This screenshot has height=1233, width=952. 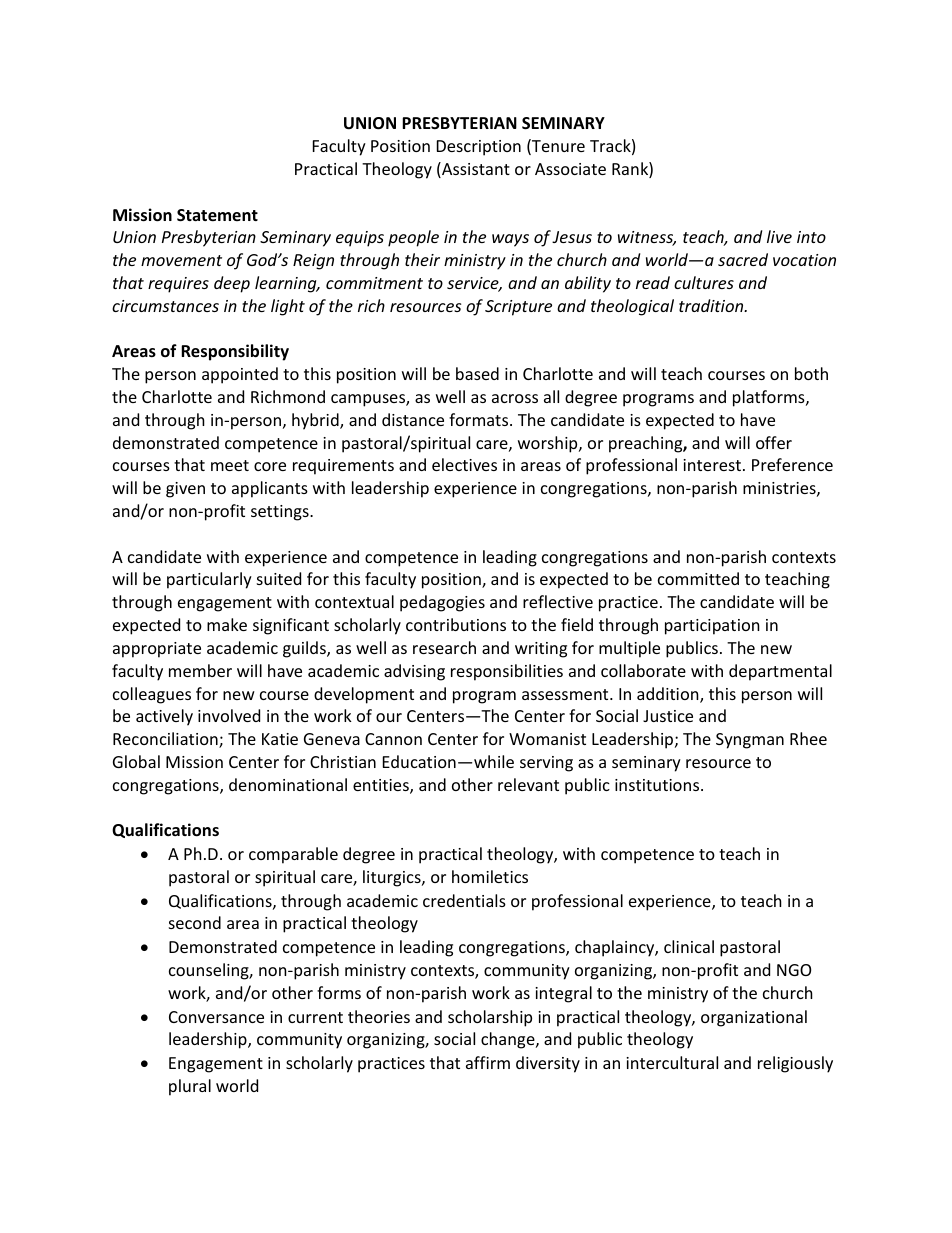 I want to click on Assistant, so click(x=475, y=170).
